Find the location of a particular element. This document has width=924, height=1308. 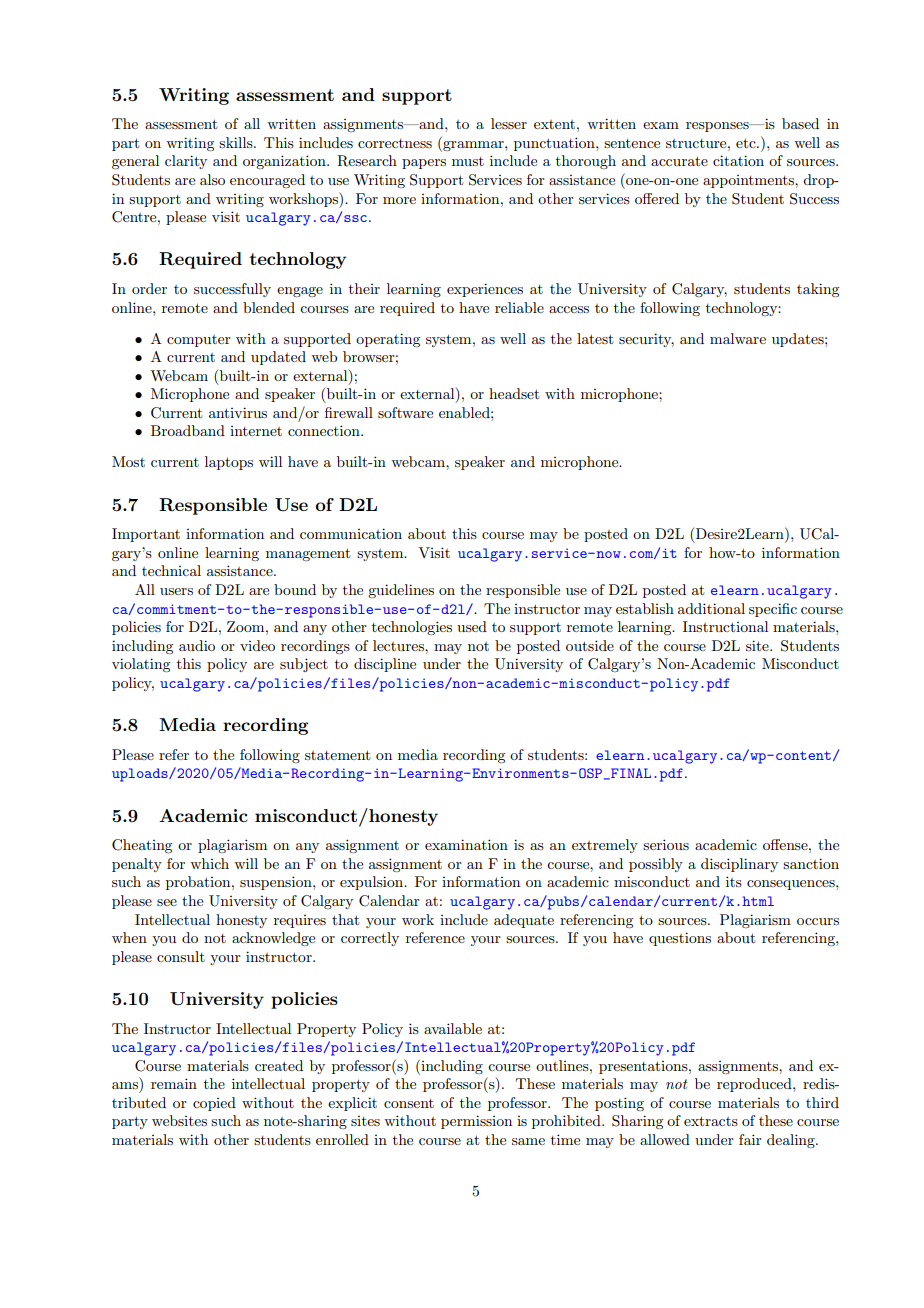

extracts is located at coordinates (711, 1121).
